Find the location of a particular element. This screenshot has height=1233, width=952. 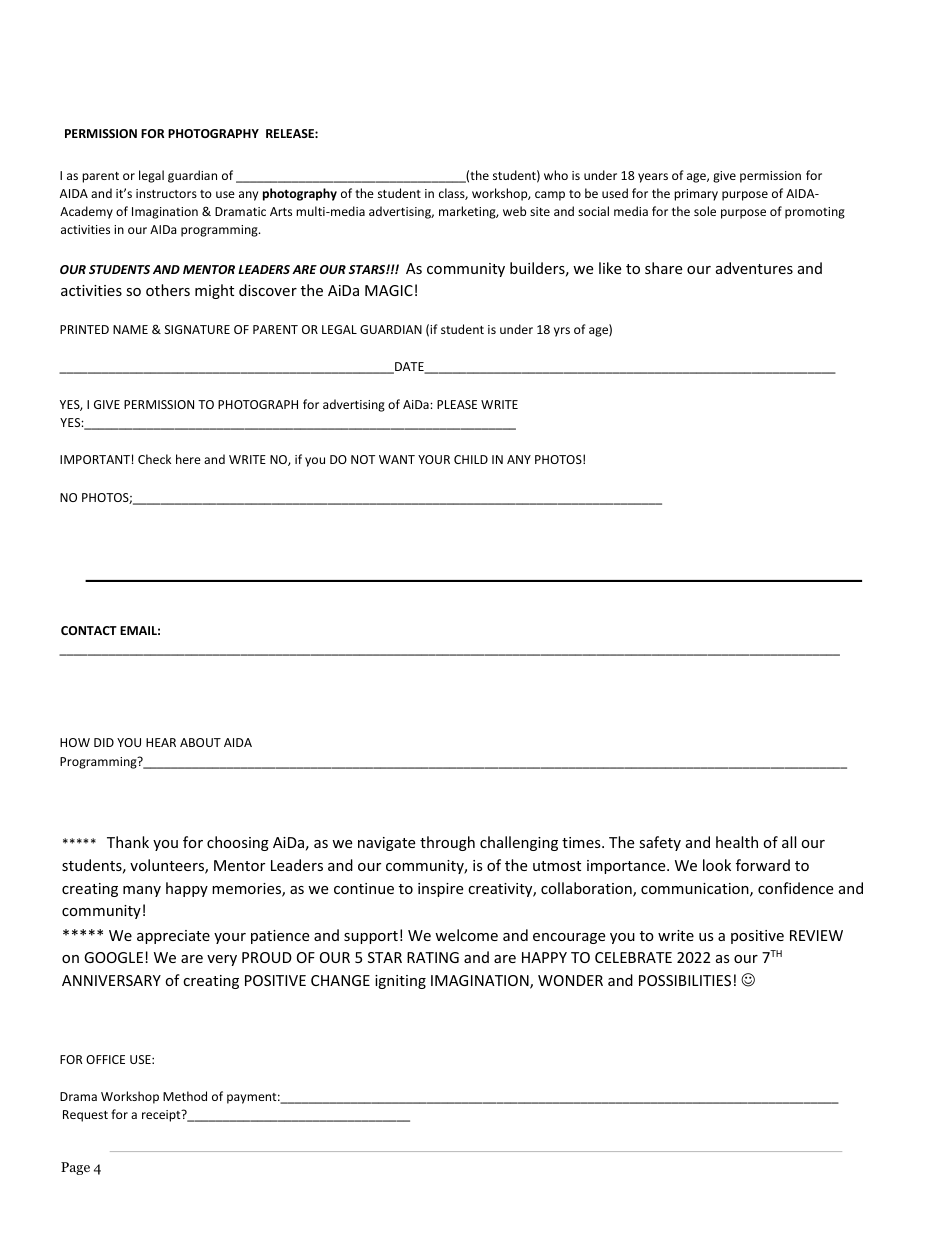

web is located at coordinates (514, 211).
